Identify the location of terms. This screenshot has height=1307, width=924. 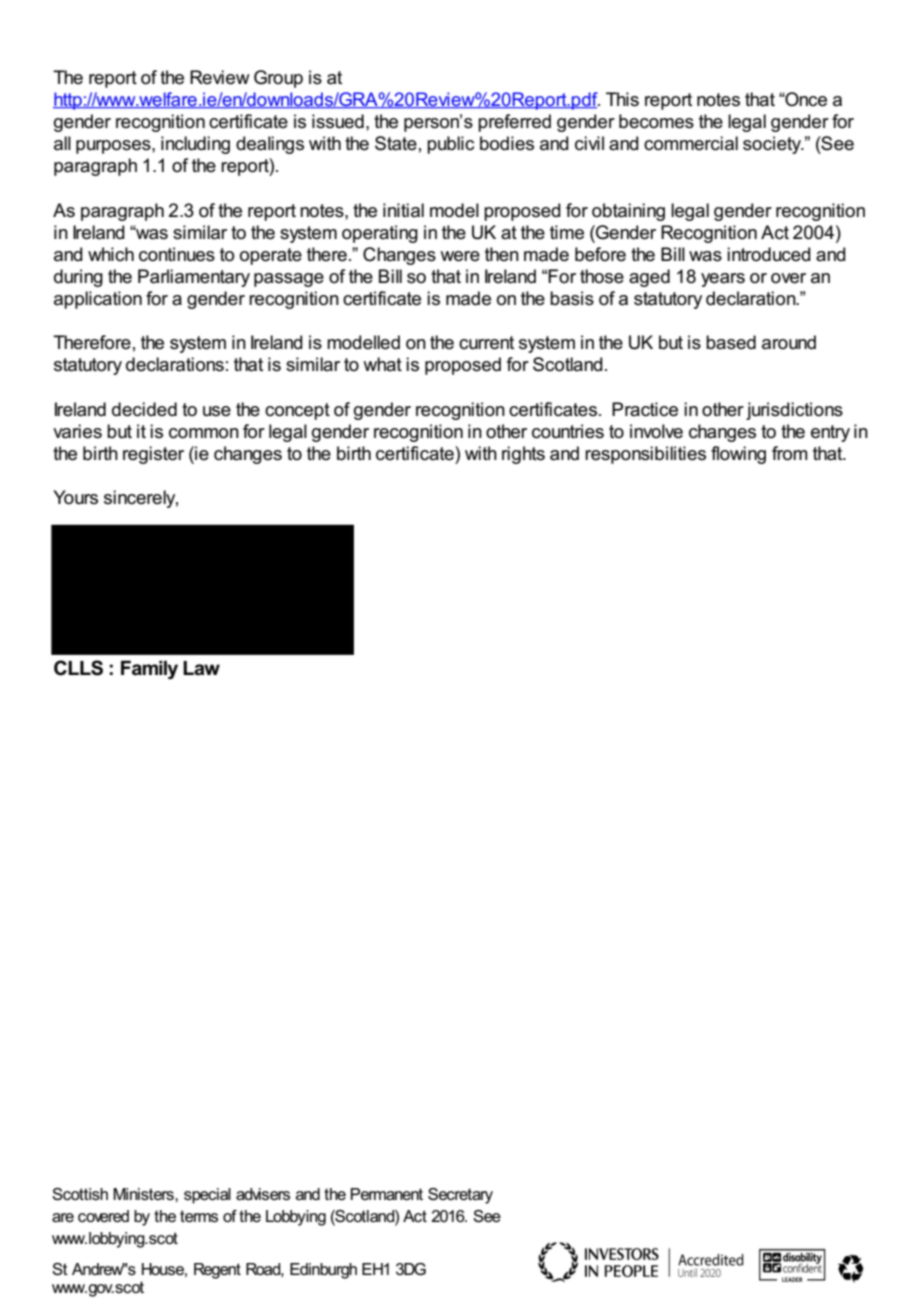
(199, 1216).
